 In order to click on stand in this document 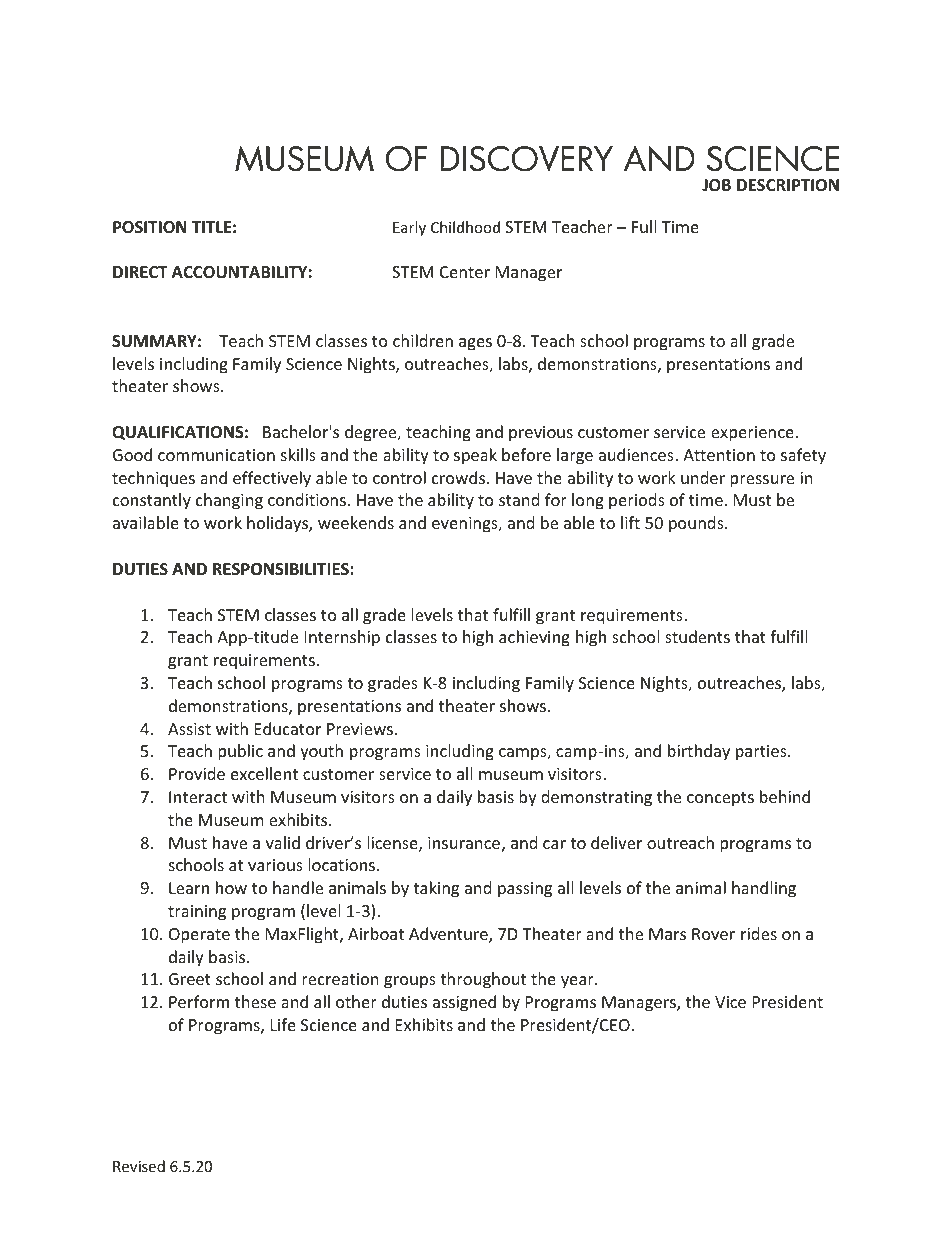, I will do `click(519, 499)`.
